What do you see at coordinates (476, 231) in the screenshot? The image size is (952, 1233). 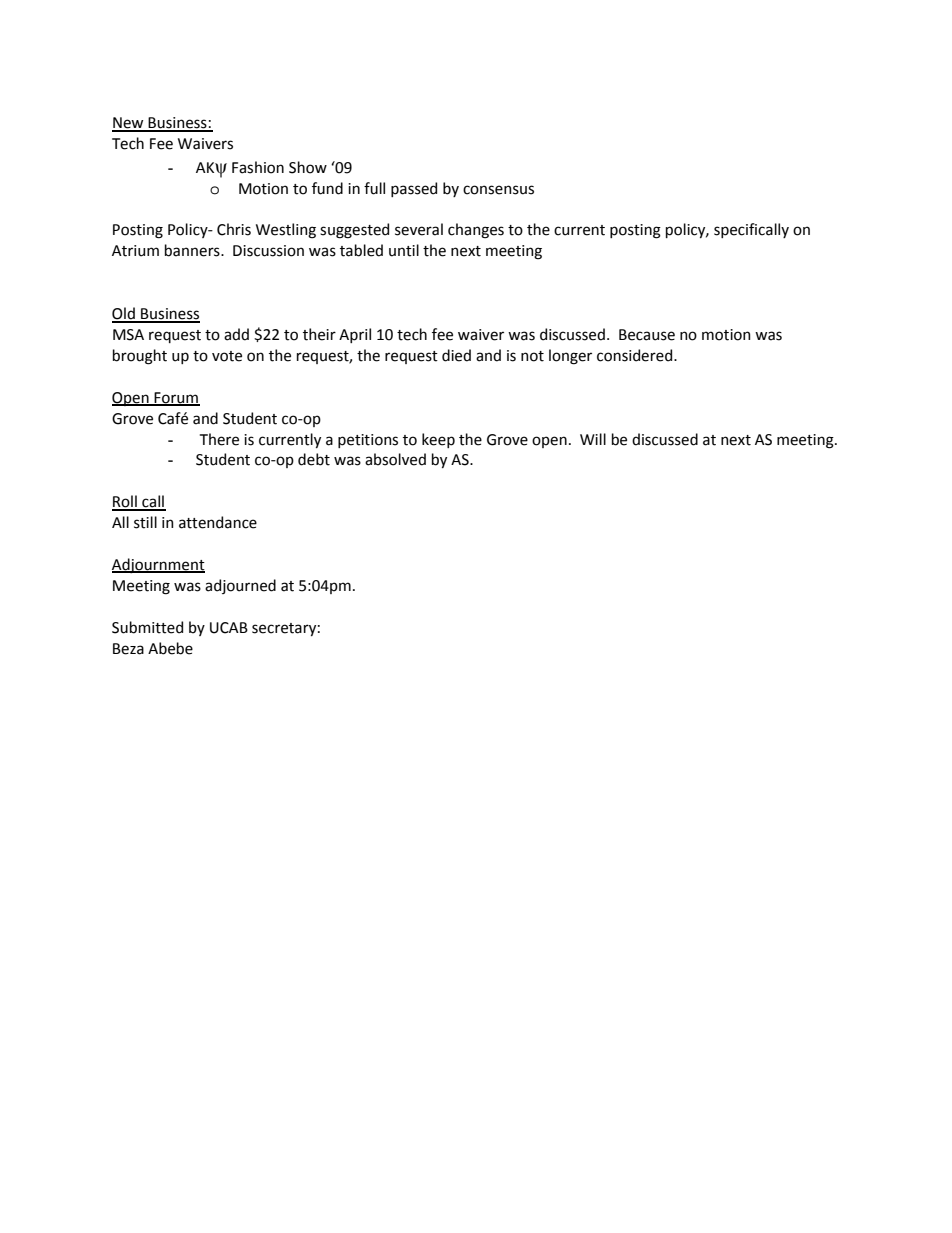 I see `changes` at bounding box center [476, 231].
